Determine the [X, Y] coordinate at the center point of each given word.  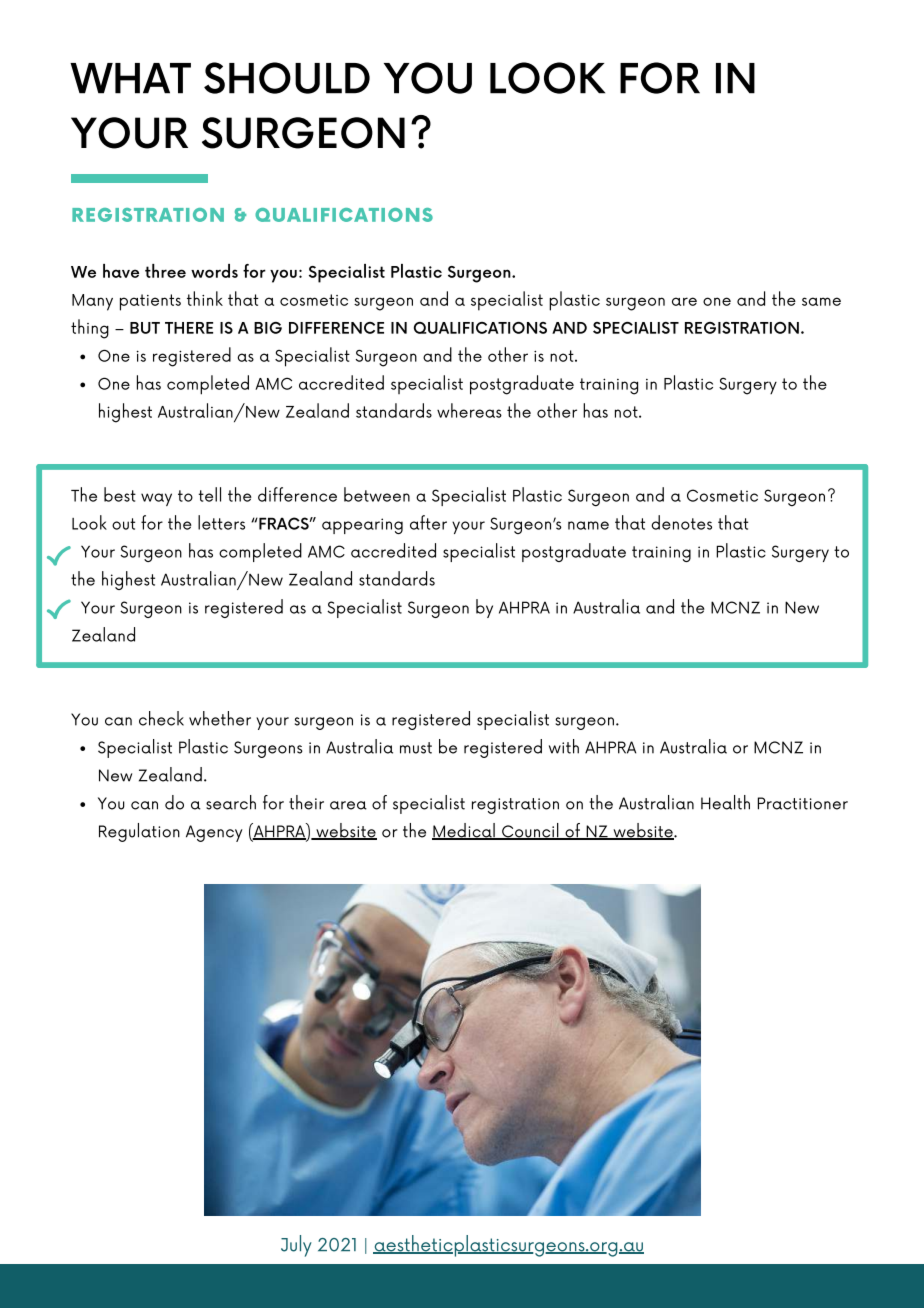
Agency [214, 833]
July [296, 1246]
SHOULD [287, 78]
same [821, 301]
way [156, 499]
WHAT [130, 78]
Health [725, 802]
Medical [464, 831]
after [428, 522]
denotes [681, 522]
